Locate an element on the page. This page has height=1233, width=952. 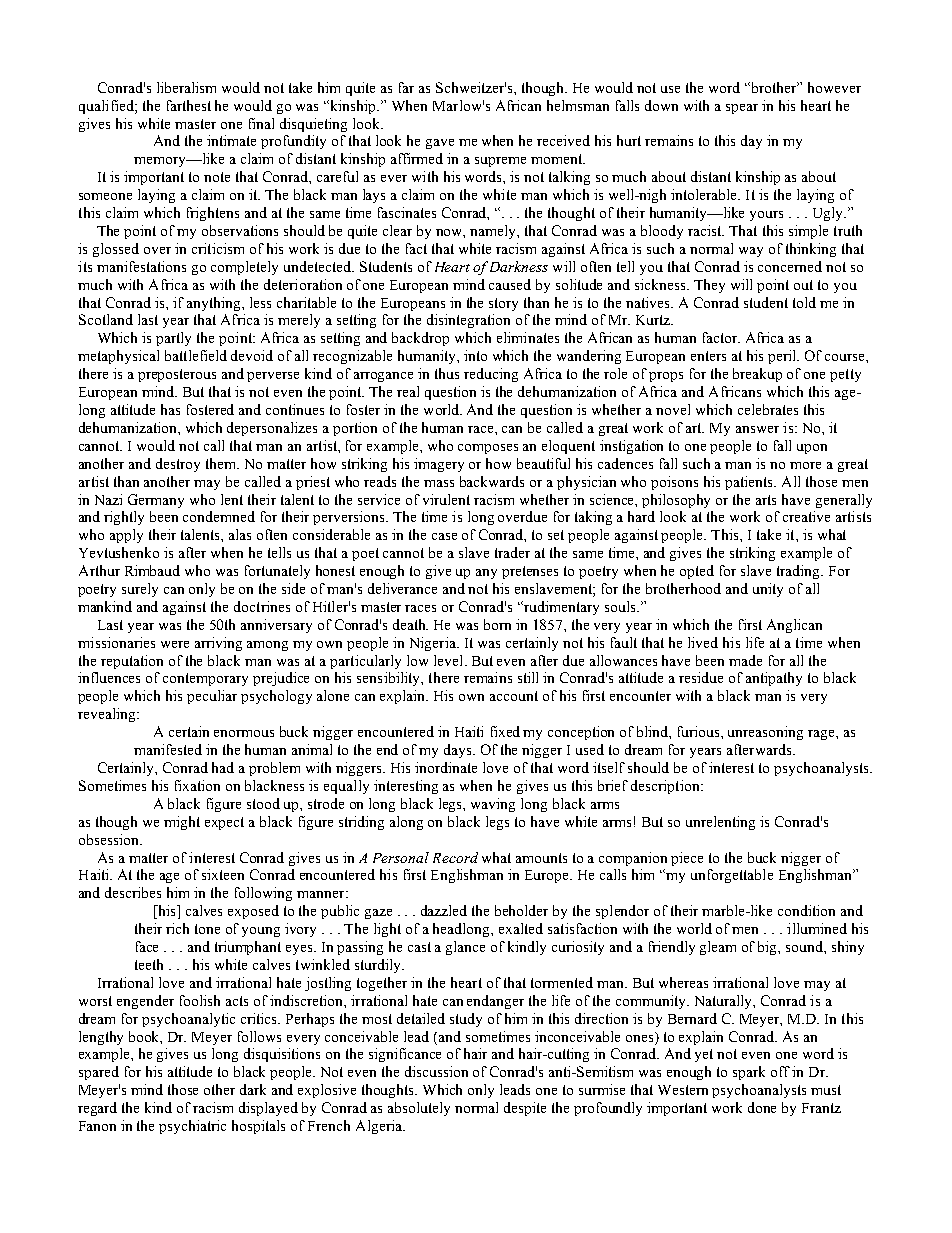
psychiatric is located at coordinates (192, 1127).
